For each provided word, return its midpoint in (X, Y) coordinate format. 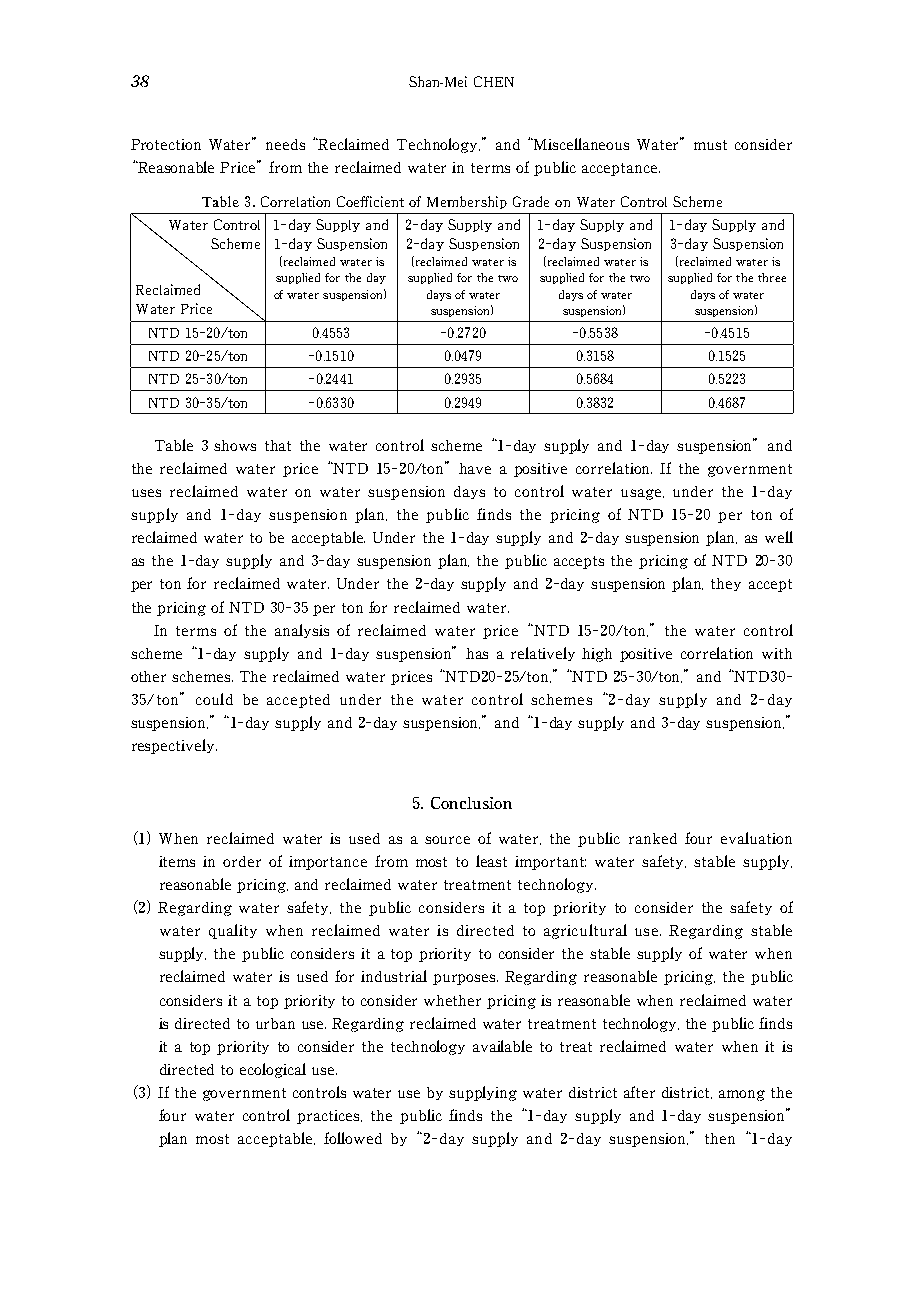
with (777, 653)
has (477, 653)
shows (235, 445)
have (475, 468)
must (710, 145)
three (772, 277)
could (214, 699)
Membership (467, 202)
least (491, 861)
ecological (273, 1070)
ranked (653, 838)
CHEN (494, 81)
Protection (166, 144)
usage (641, 494)
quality (233, 931)
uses (146, 493)
